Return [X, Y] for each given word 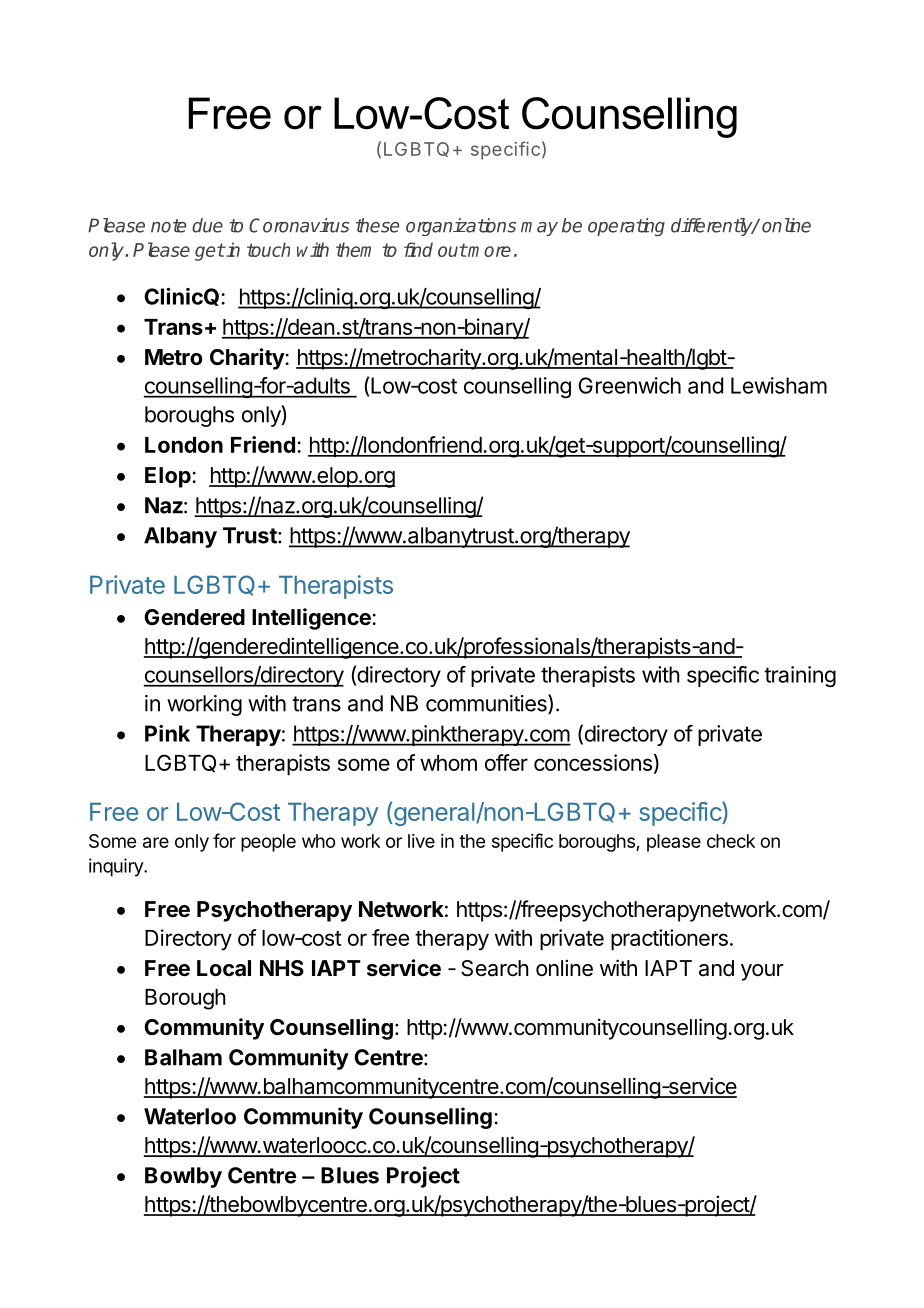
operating [626, 227]
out [452, 250]
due [207, 225]
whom [448, 763]
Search [495, 968]
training [800, 676]
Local [224, 968]
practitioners [669, 940]
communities [487, 704]
